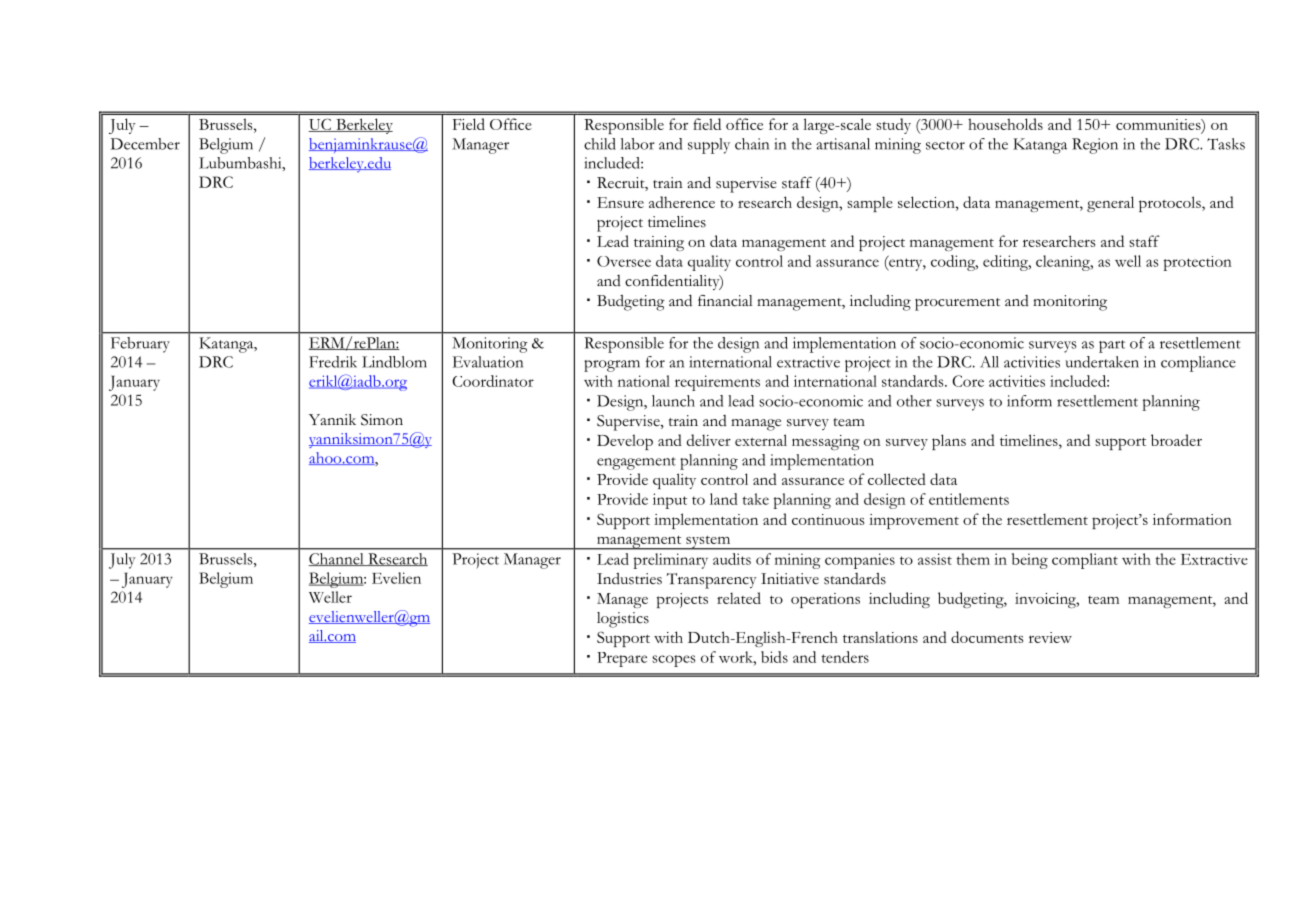 The height and width of the screenshot is (924, 1308). Describe the element at coordinates (673, 661) in the screenshot. I see `scopes` at that location.
